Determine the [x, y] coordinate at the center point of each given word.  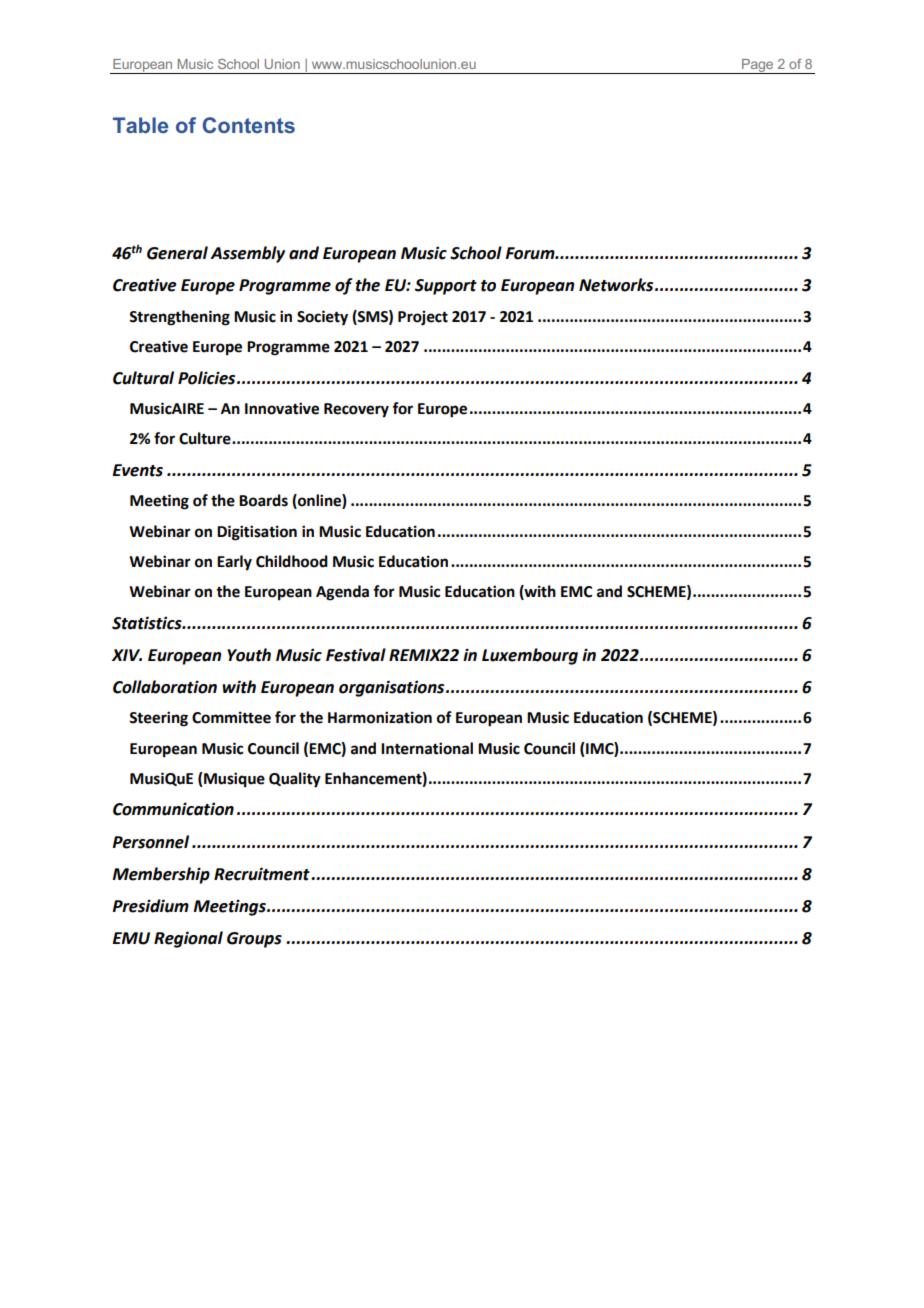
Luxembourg [530, 656]
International [427, 748]
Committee [231, 717]
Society [322, 318]
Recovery [356, 410]
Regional [188, 939]
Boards [263, 500]
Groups [254, 940]
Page [758, 66]
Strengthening [179, 318]
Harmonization [380, 717]
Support [446, 287]
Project [423, 318]
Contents [249, 125]
